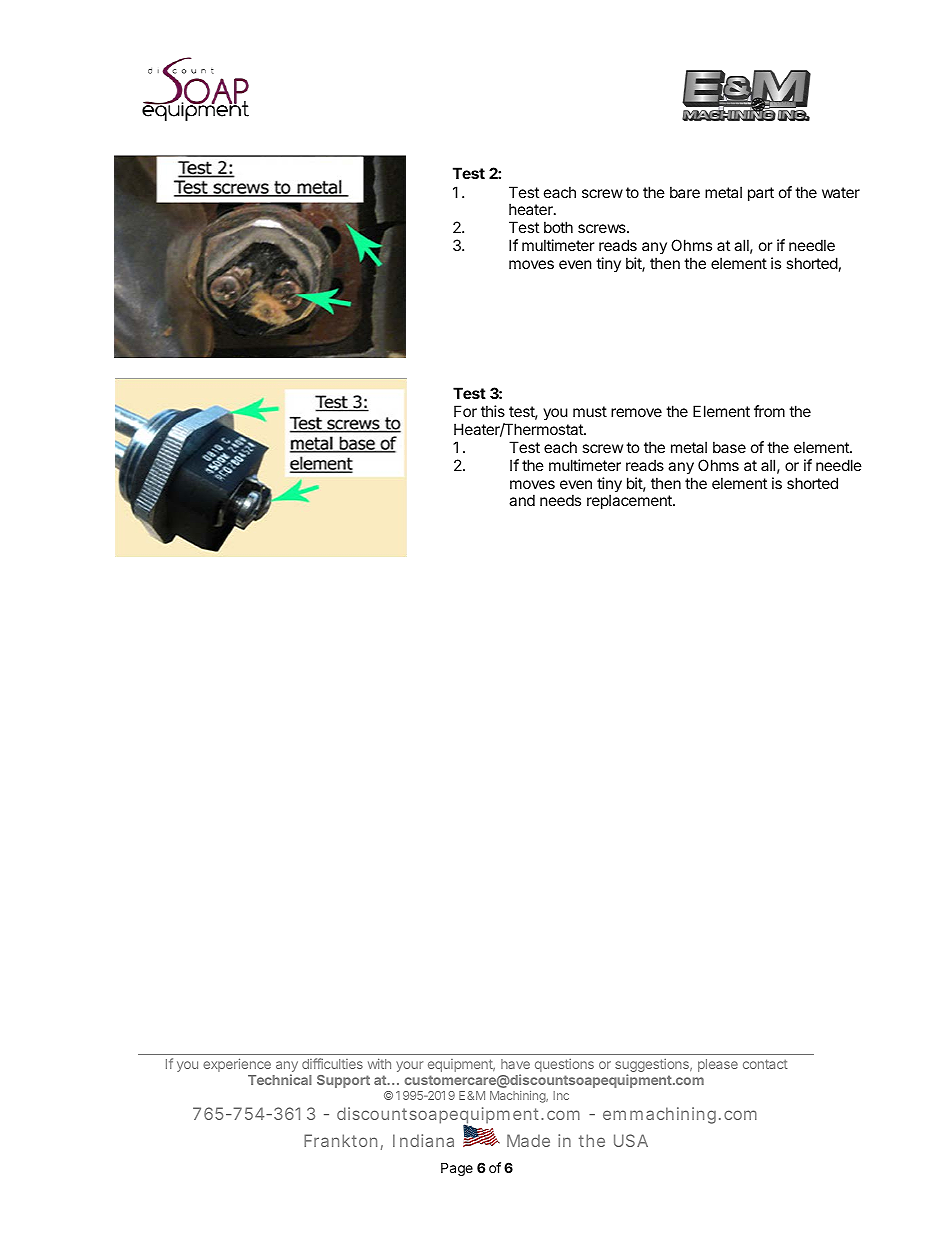 This document has width=952, height=1233. What do you see at coordinates (332, 1063) in the document?
I see `difficulties` at bounding box center [332, 1063].
